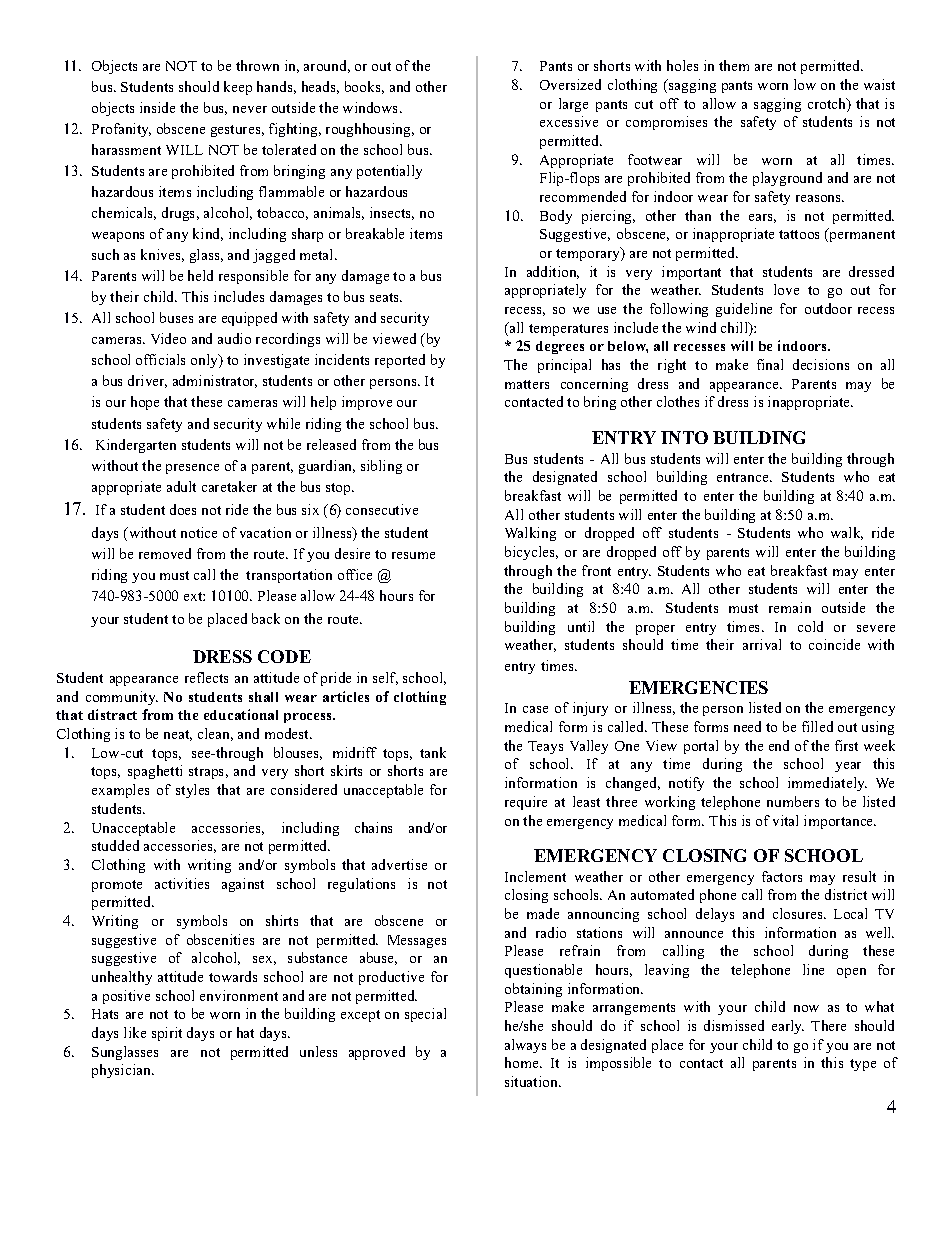 This screenshot has width=952, height=1233. What do you see at coordinates (215, 381) in the screenshot?
I see `administrator` at bounding box center [215, 381].
